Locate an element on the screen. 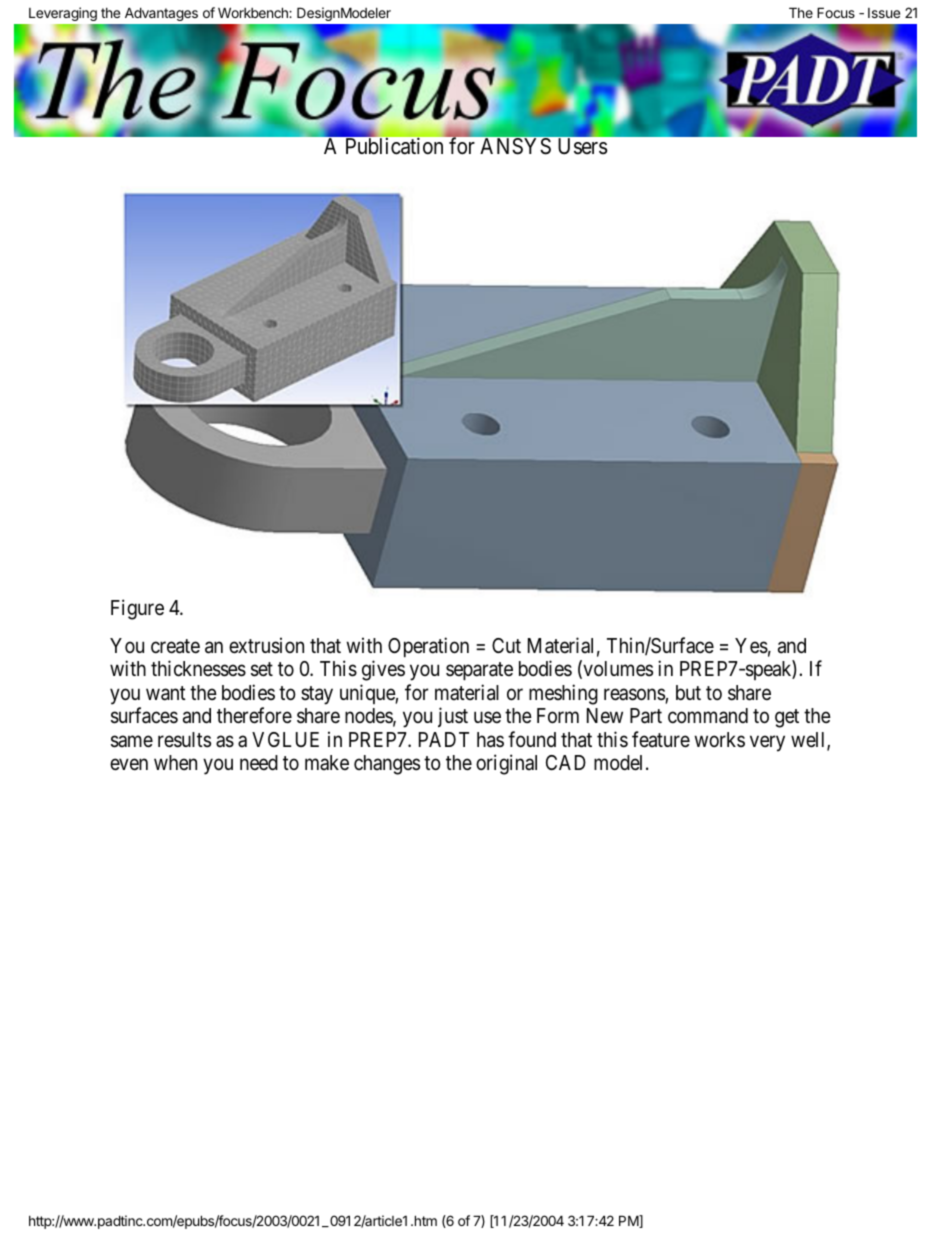  gives is located at coordinates (383, 670).
